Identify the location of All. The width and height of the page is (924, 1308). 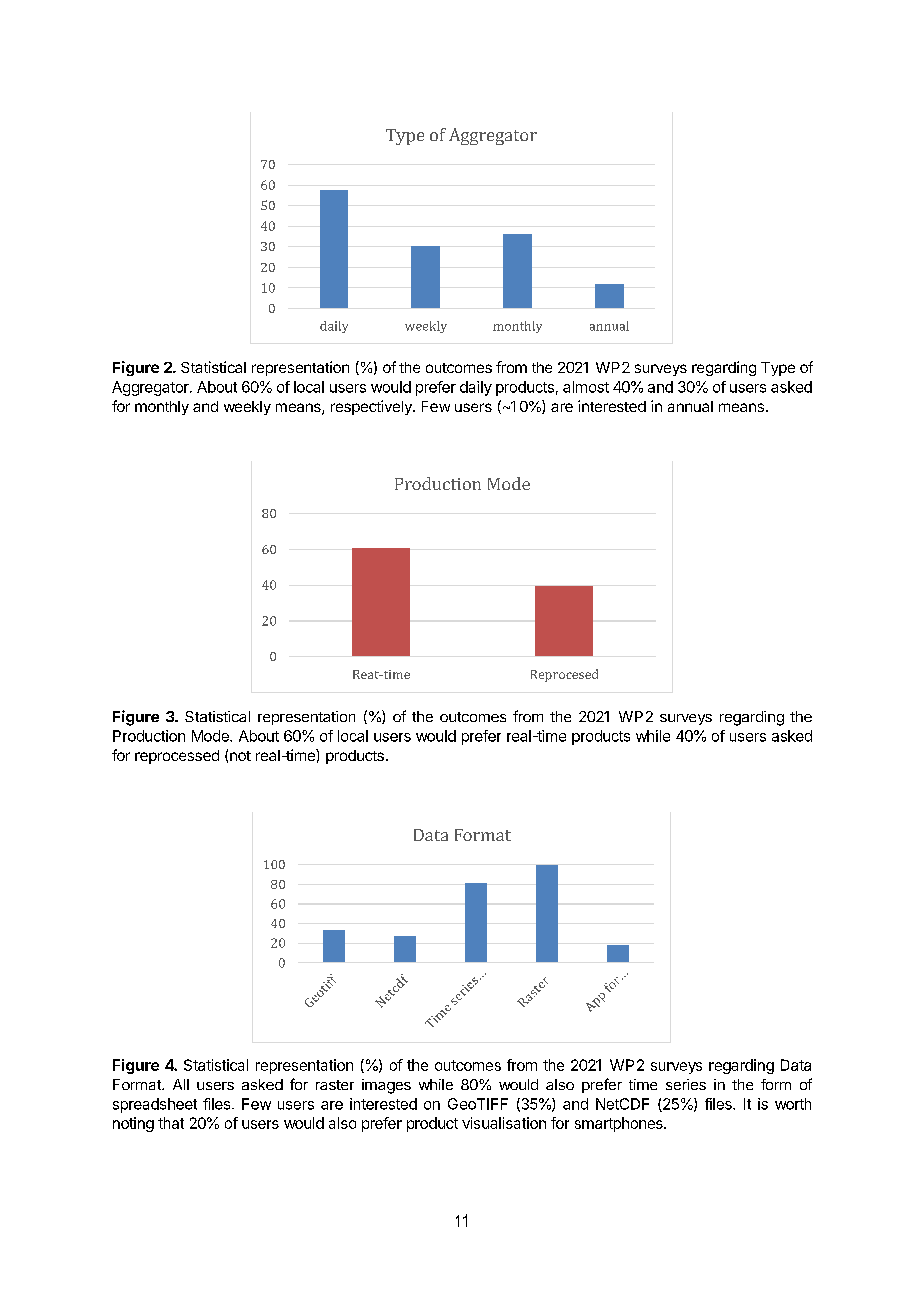
(181, 1084).
